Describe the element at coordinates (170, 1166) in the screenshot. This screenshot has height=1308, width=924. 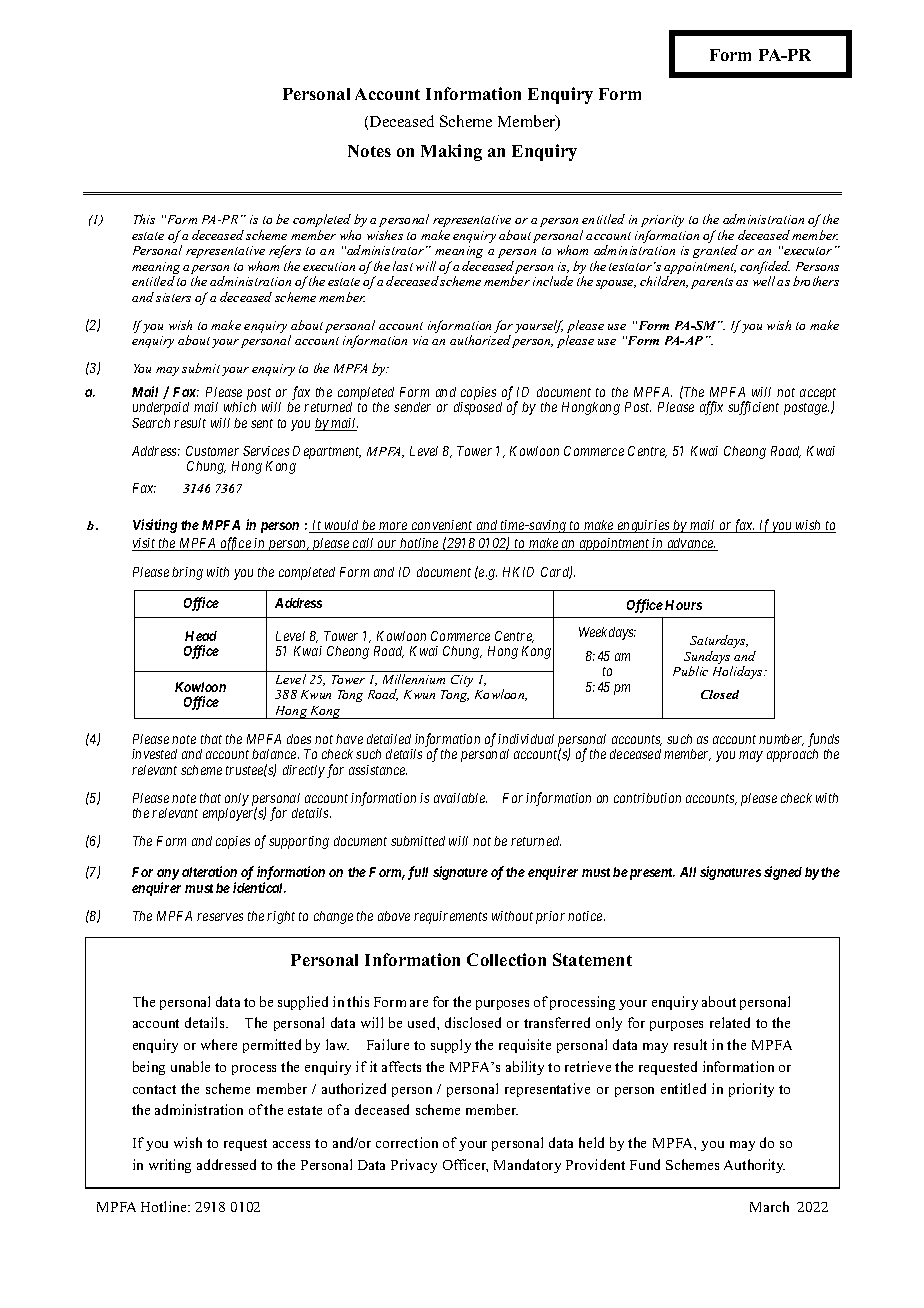
I see `writing` at that location.
